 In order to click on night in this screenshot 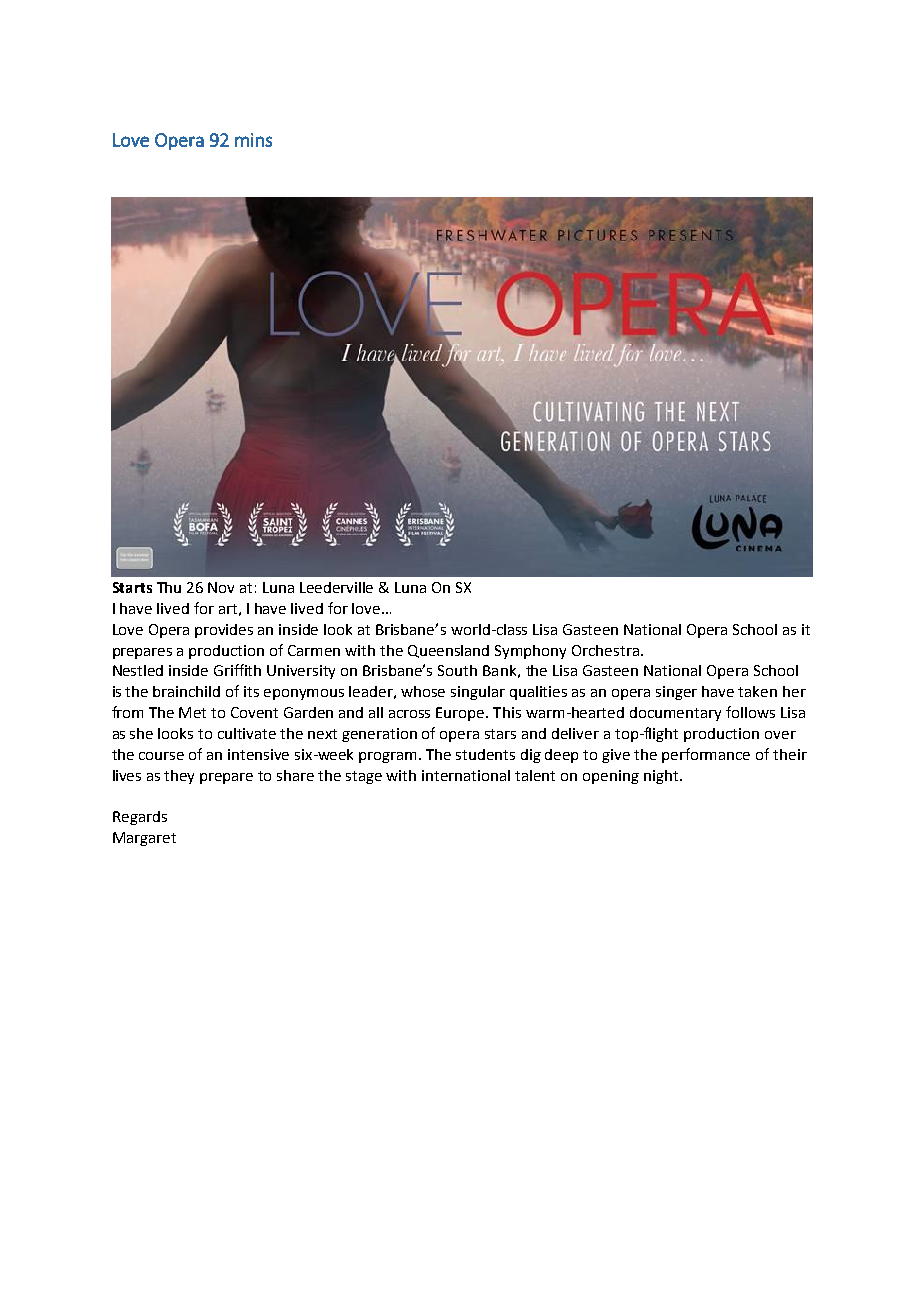, I will do `click(662, 777)`.
